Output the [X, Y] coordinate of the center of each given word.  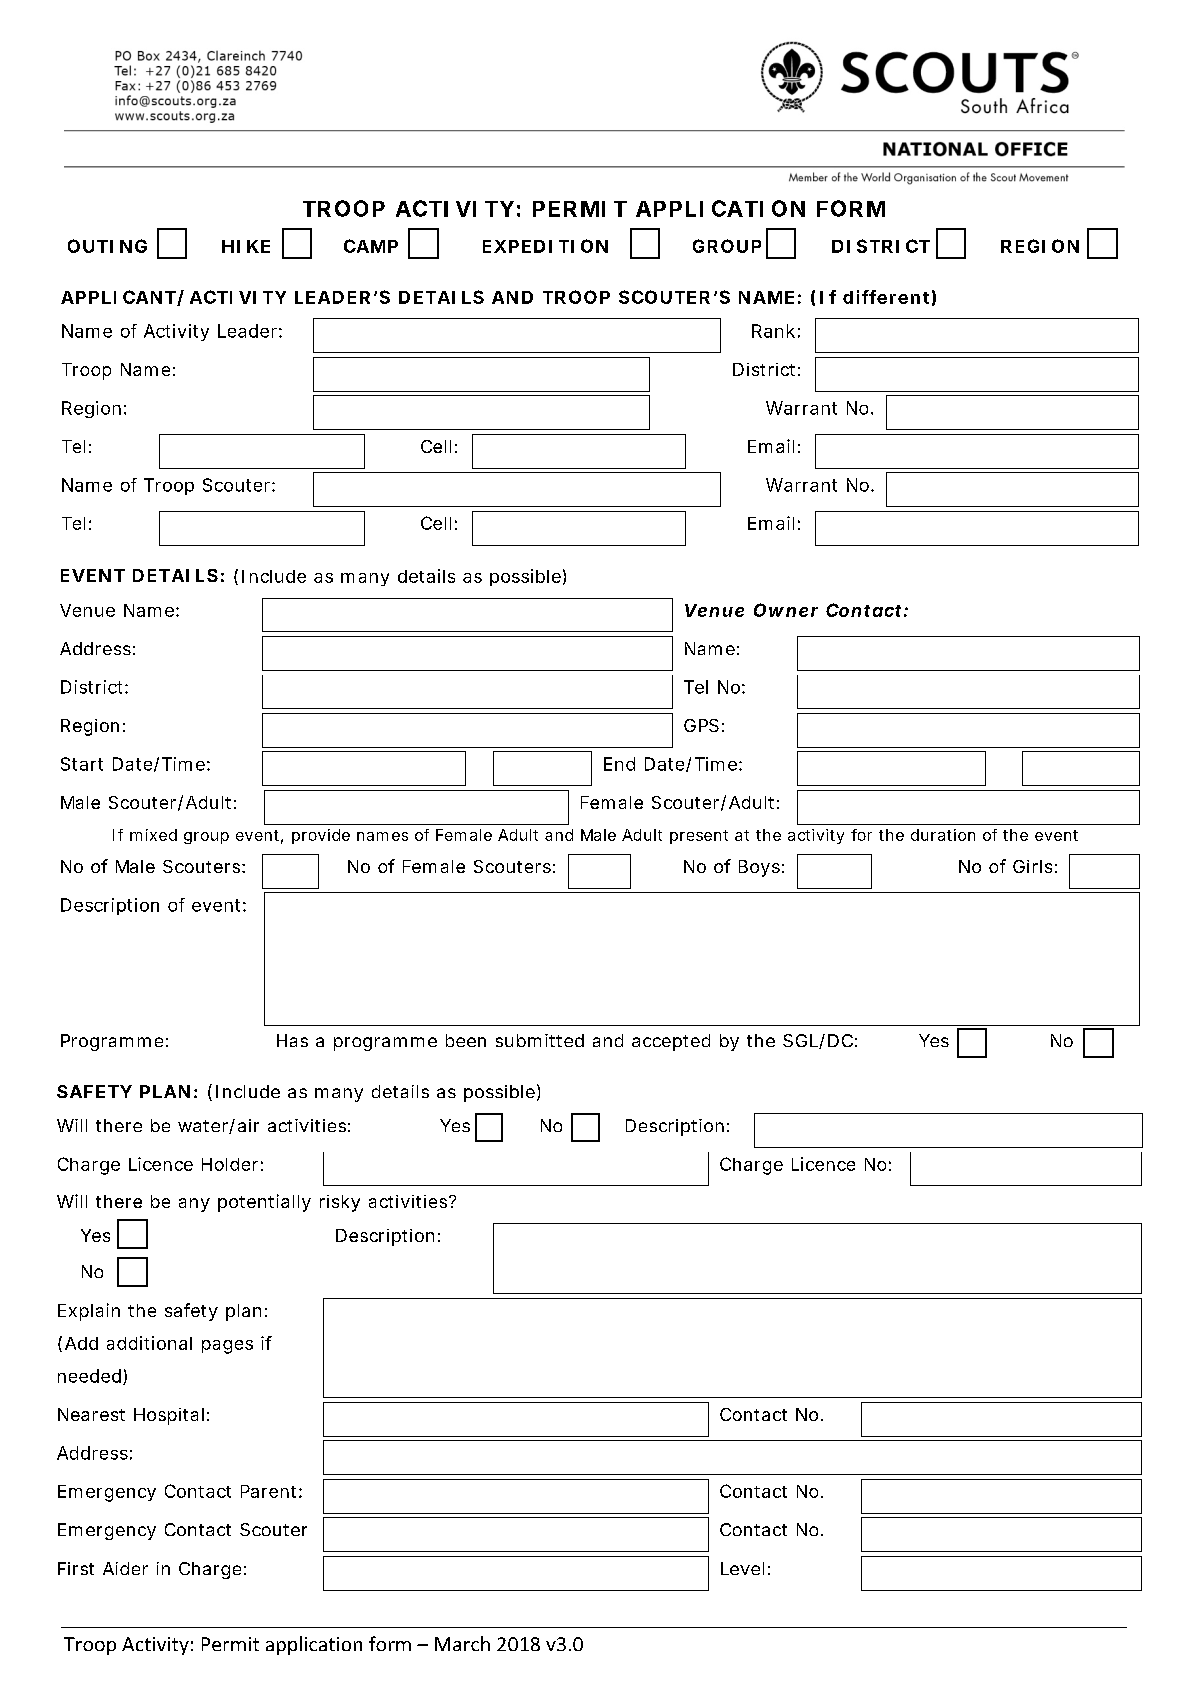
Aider [125, 1568]
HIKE [246, 246]
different [886, 297]
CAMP [371, 246]
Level [742, 1568]
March [462, 1643]
